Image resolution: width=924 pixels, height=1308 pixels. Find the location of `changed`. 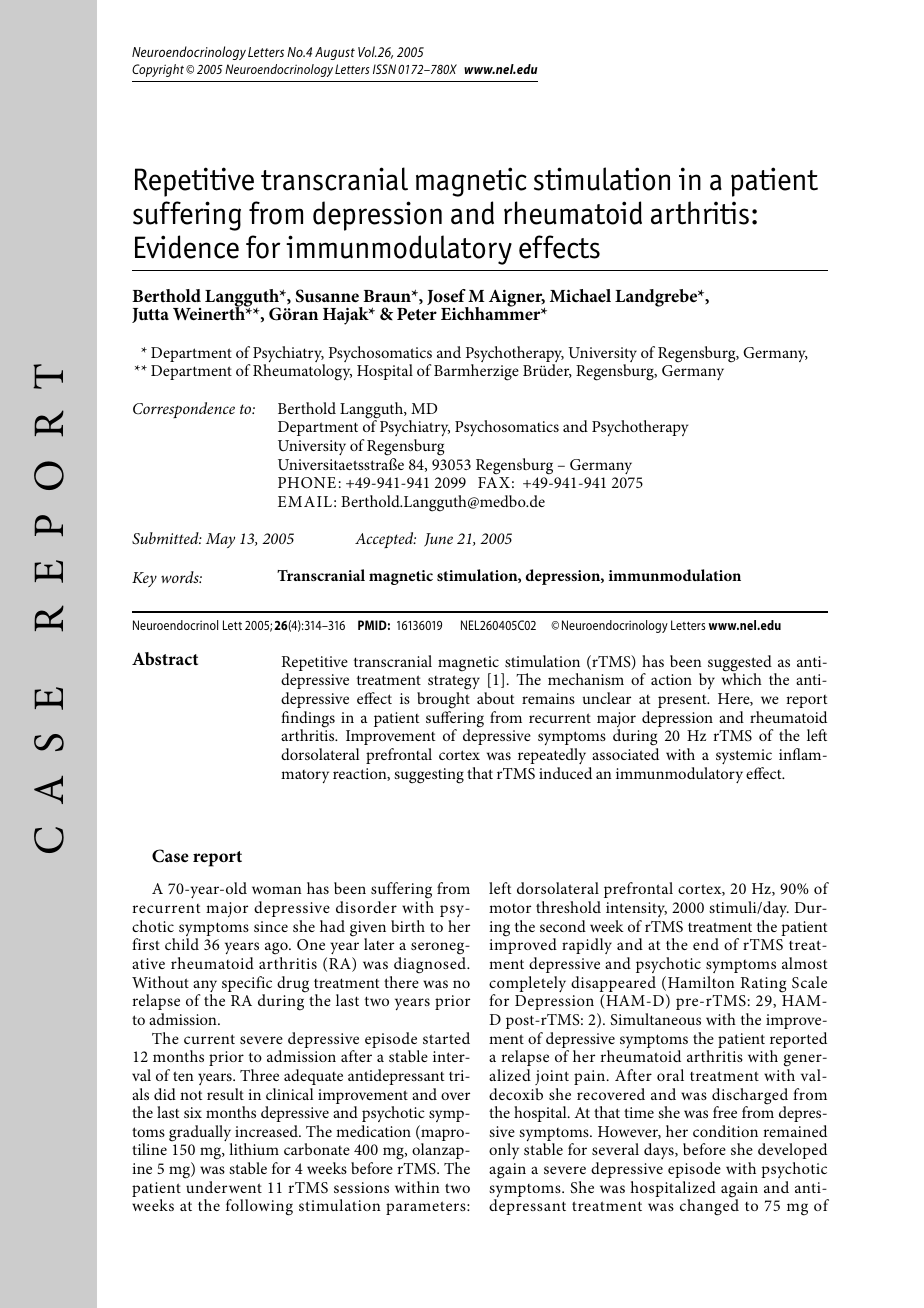

changed is located at coordinates (709, 1207).
